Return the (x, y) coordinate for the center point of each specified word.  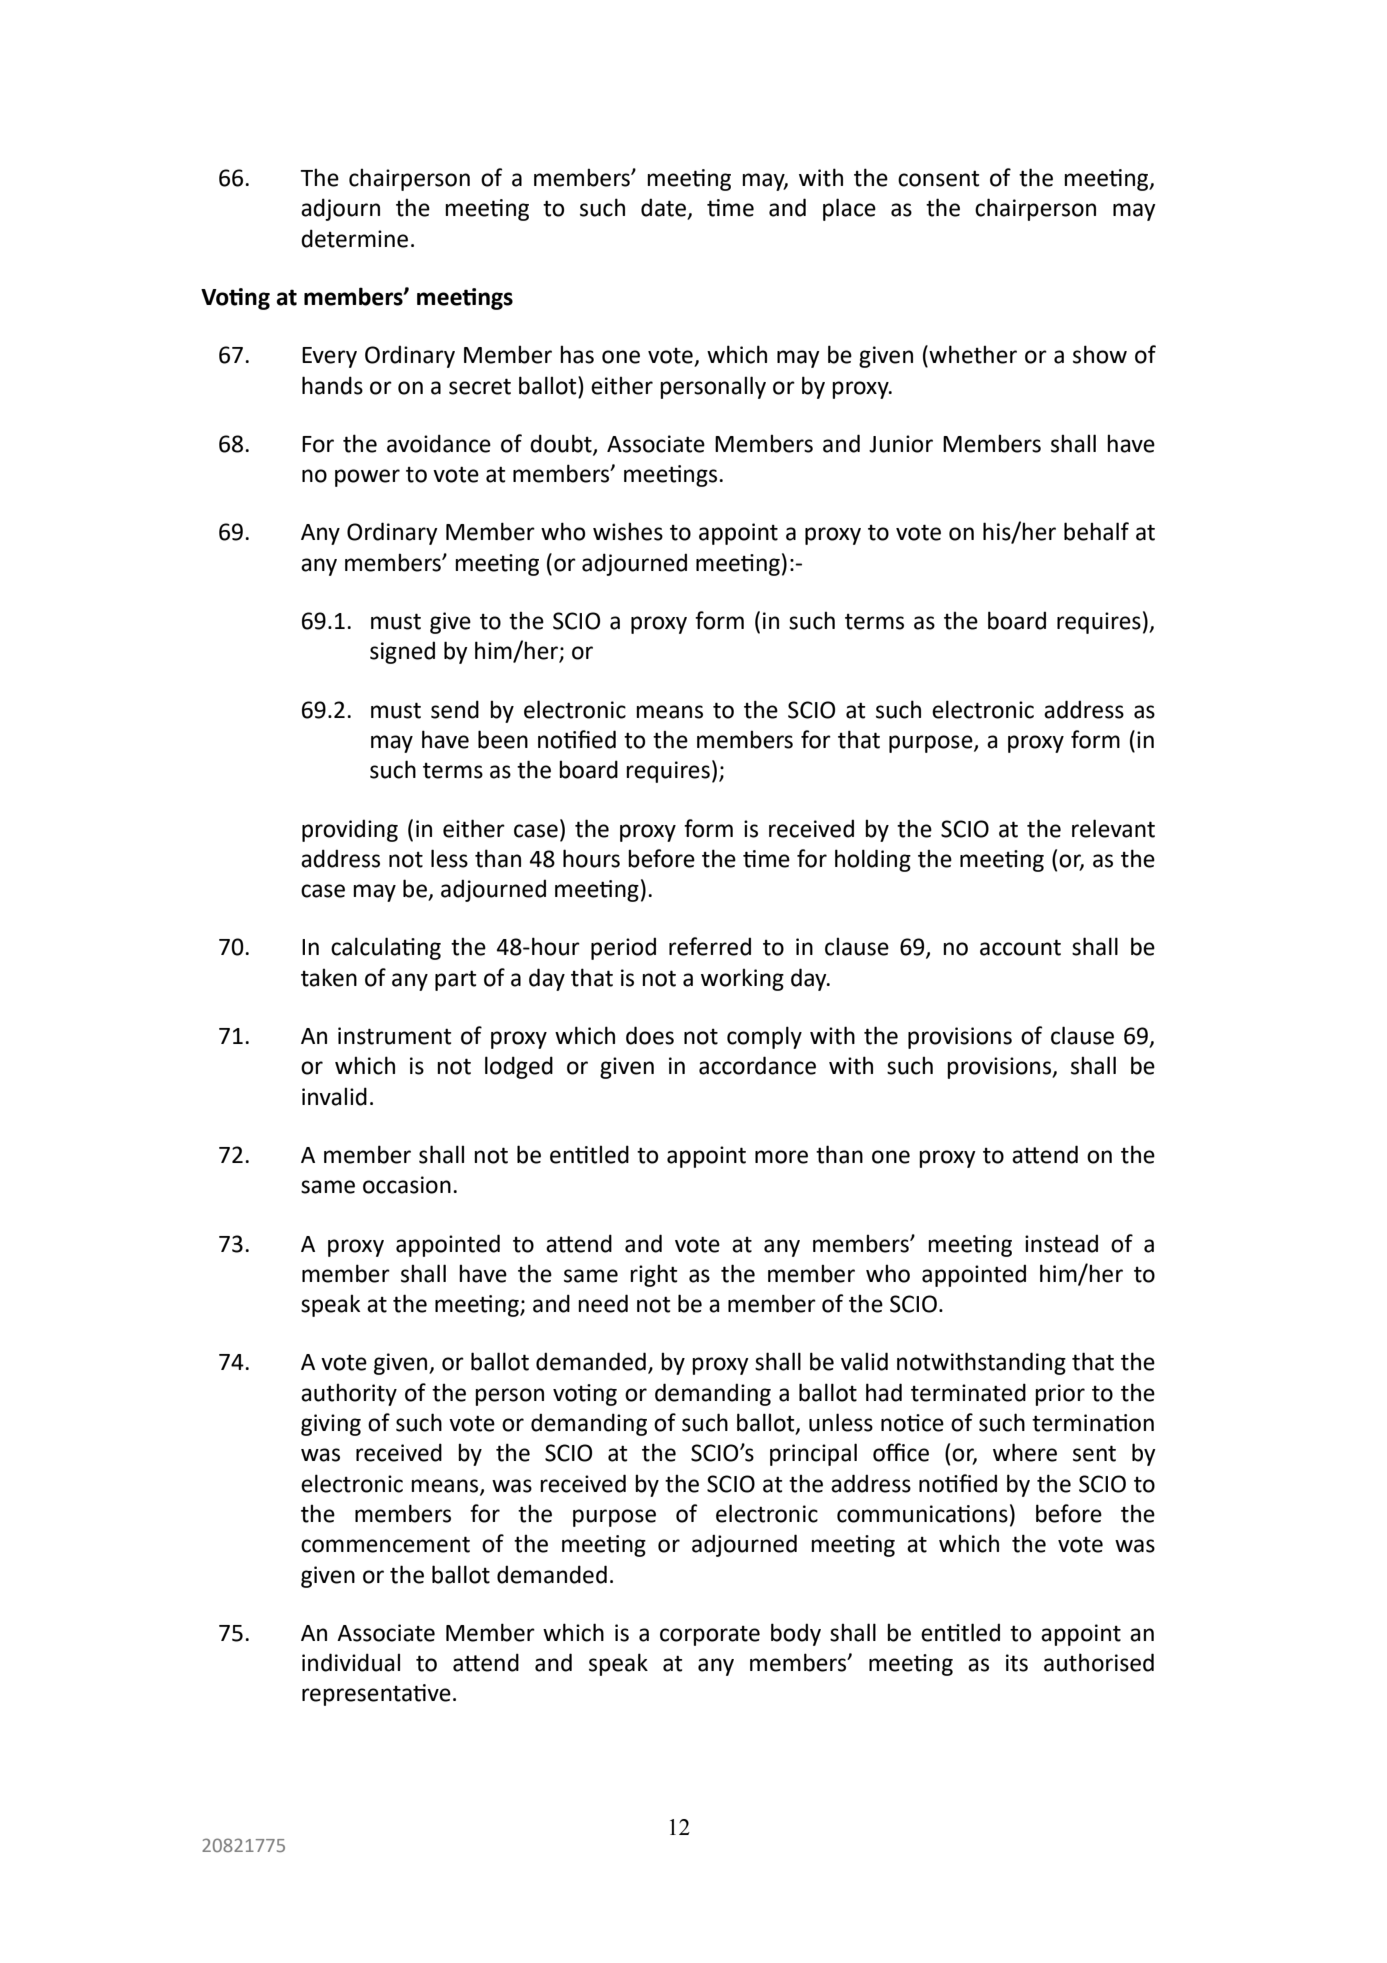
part (455, 980)
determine (354, 238)
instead (1061, 1243)
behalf (1096, 531)
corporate (710, 1636)
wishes (628, 531)
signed (402, 652)
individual (351, 1662)
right (653, 1275)
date (664, 208)
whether (973, 354)
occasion (407, 1185)
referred (710, 946)
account (1020, 947)
